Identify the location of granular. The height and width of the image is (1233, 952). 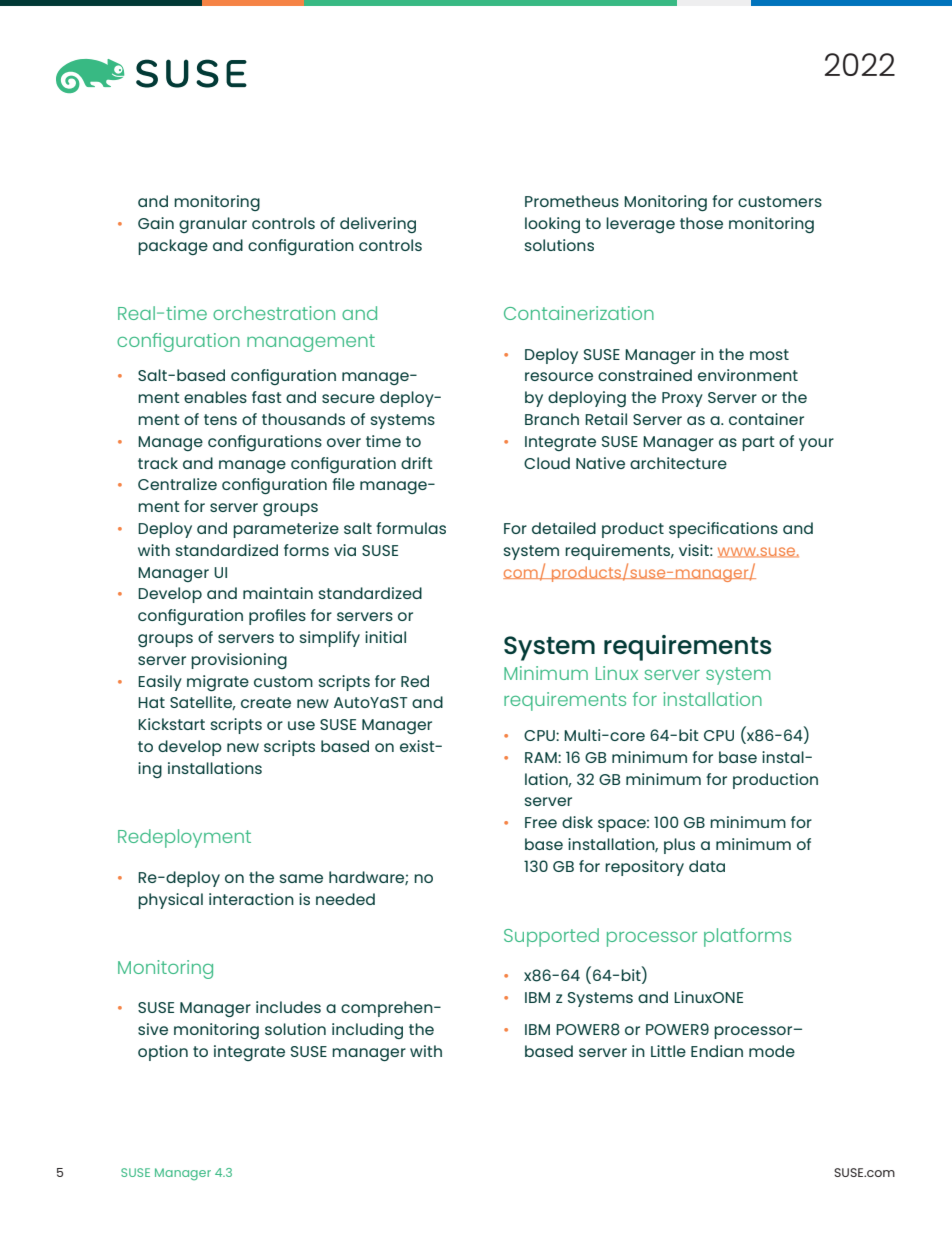
(213, 225).
